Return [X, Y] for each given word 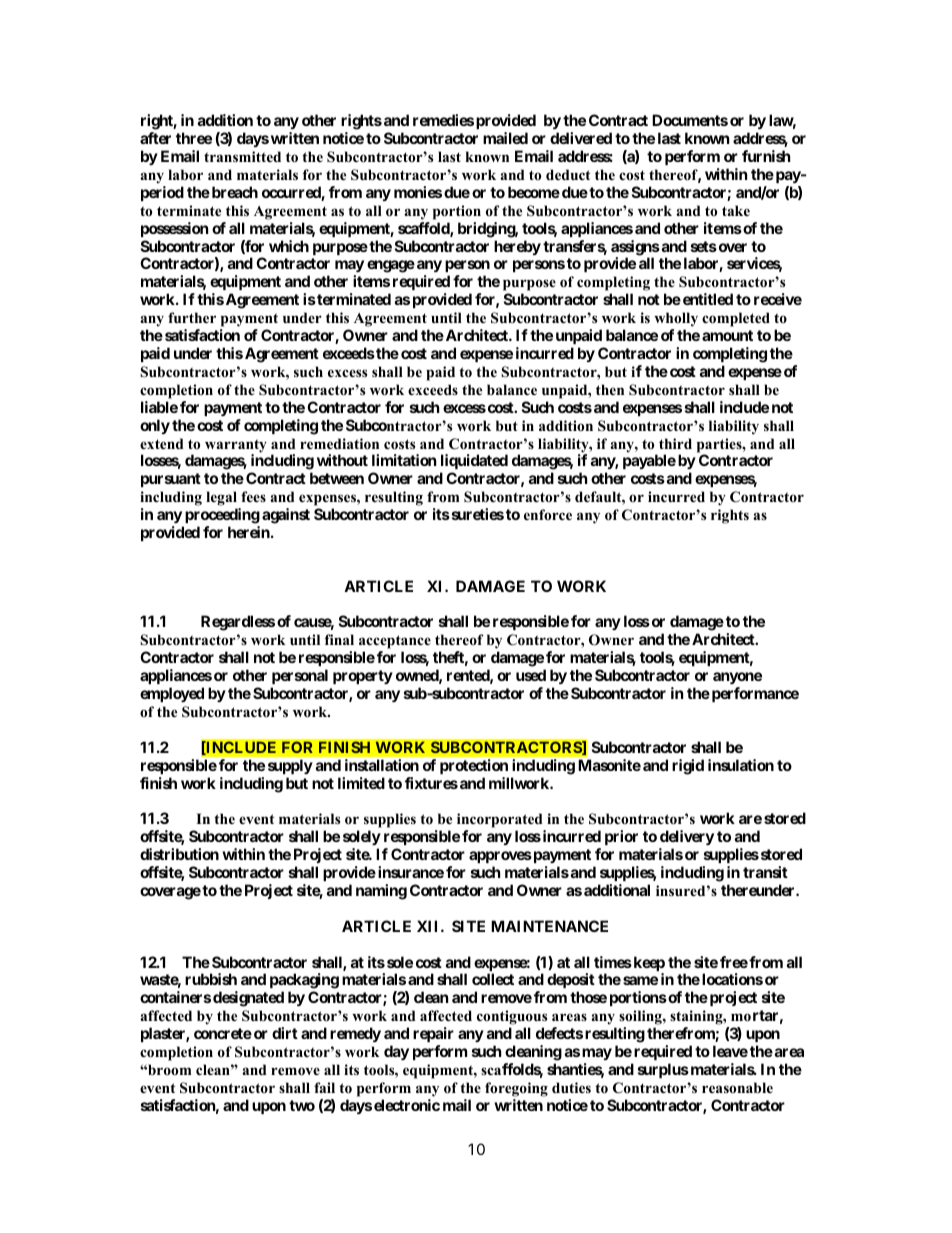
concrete [223, 1033]
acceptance [395, 643]
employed [172, 694]
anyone [737, 678]
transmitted [242, 156]
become [534, 192]
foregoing [516, 1089]
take [736, 210]
